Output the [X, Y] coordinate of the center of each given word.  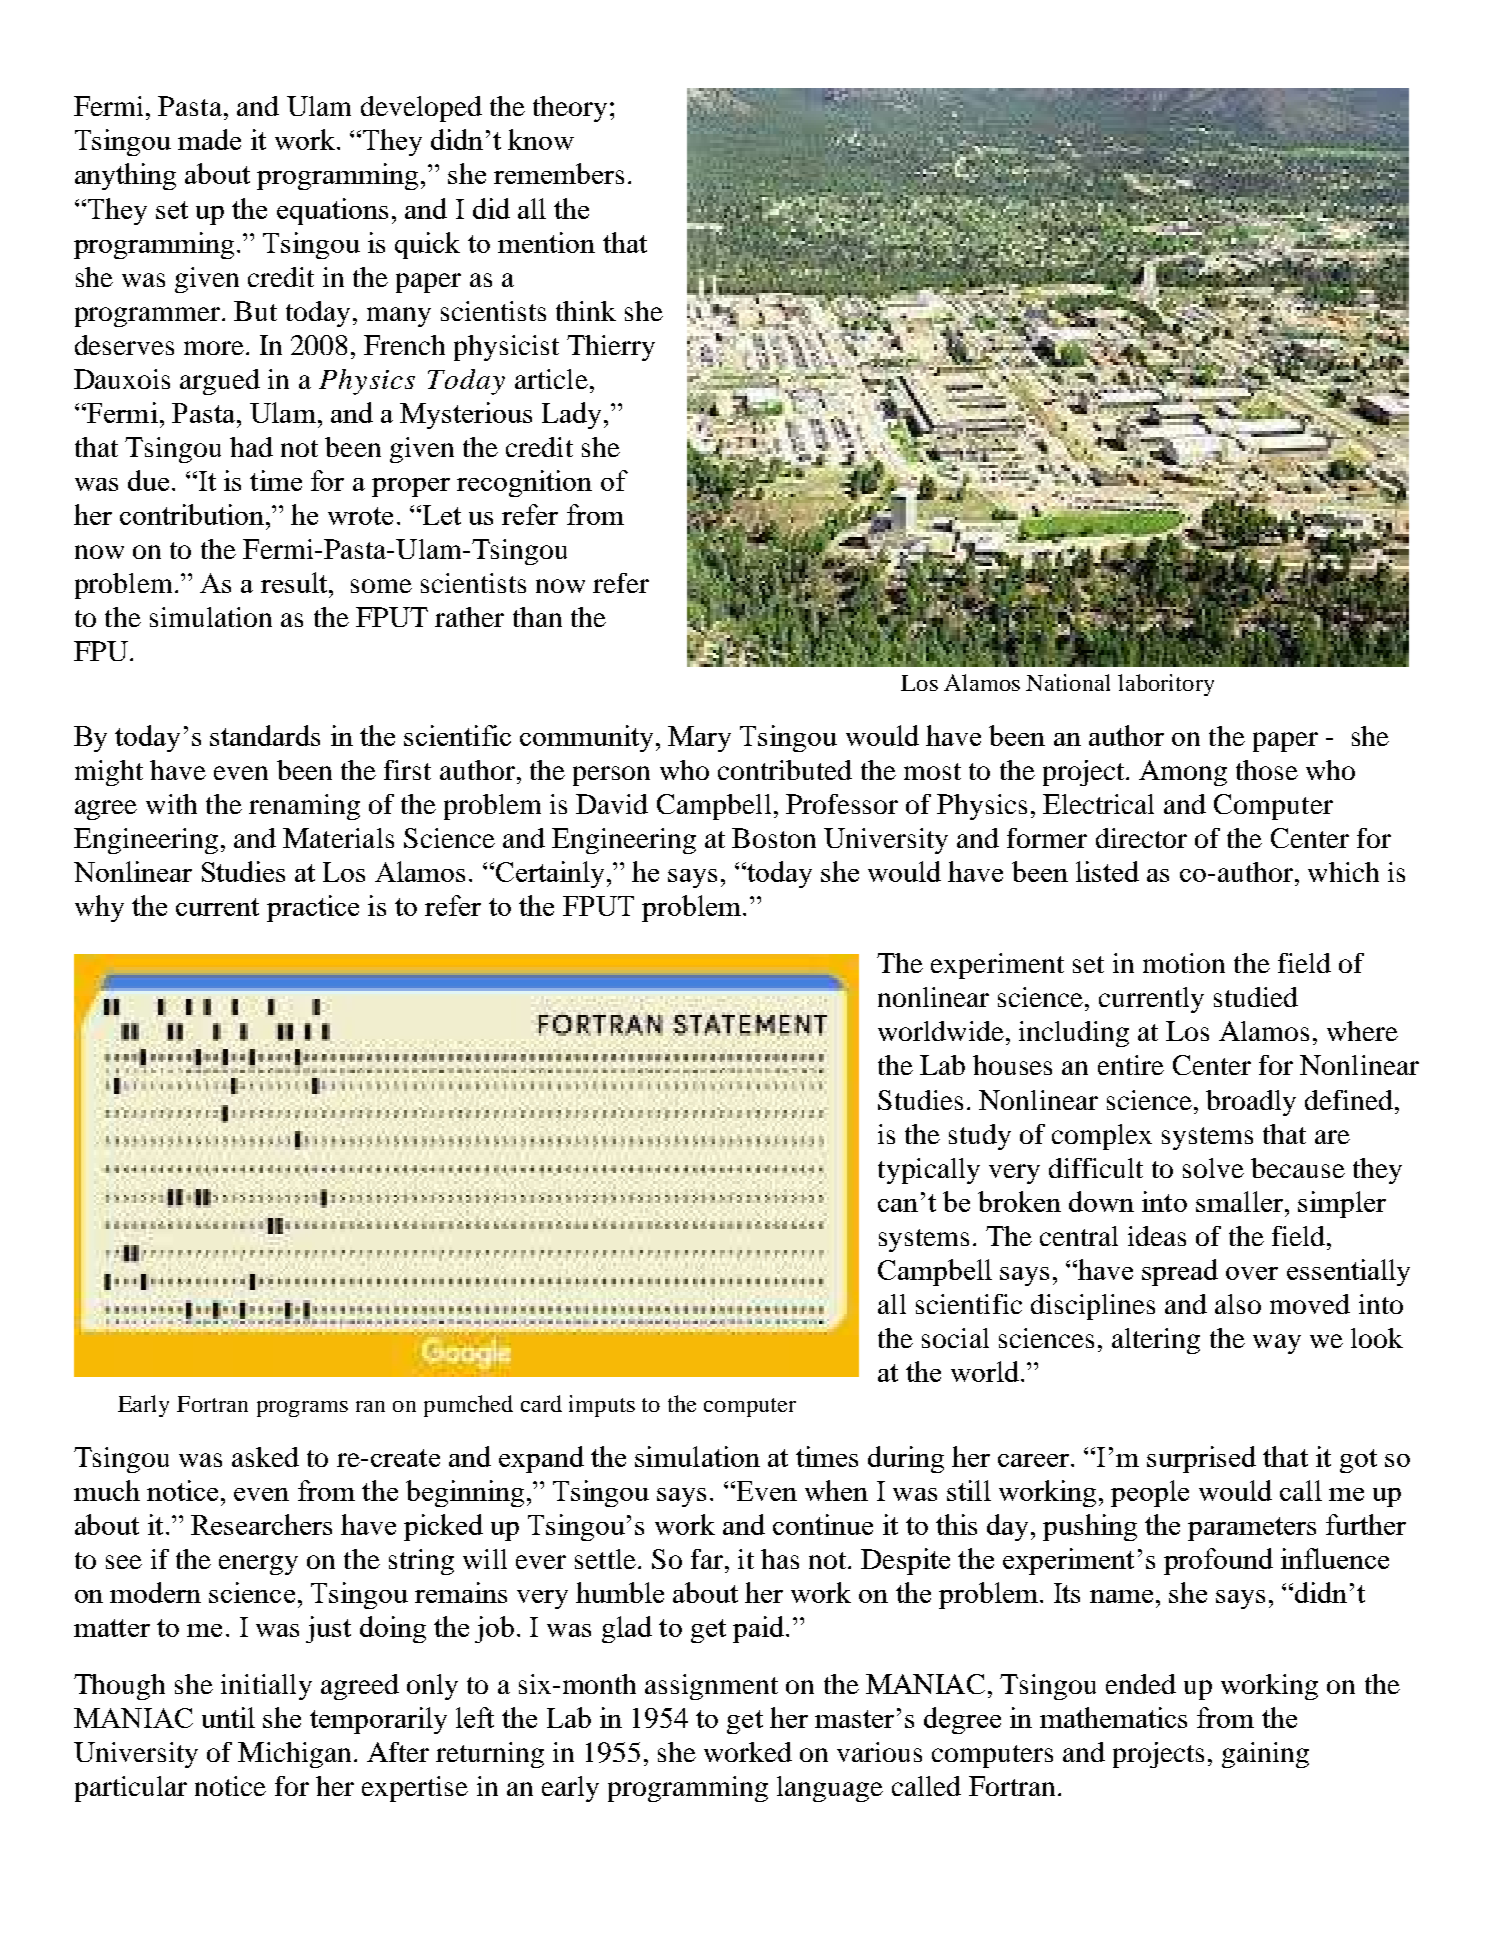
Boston [774, 838]
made [209, 139]
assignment [711, 1687]
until [228, 1717]
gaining [1265, 1755]
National [1068, 682]
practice [313, 908]
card [541, 1403]
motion [1184, 963]
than [537, 617]
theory [570, 109]
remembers [559, 173]
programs [302, 1409]
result [295, 582]
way [1277, 1344]
